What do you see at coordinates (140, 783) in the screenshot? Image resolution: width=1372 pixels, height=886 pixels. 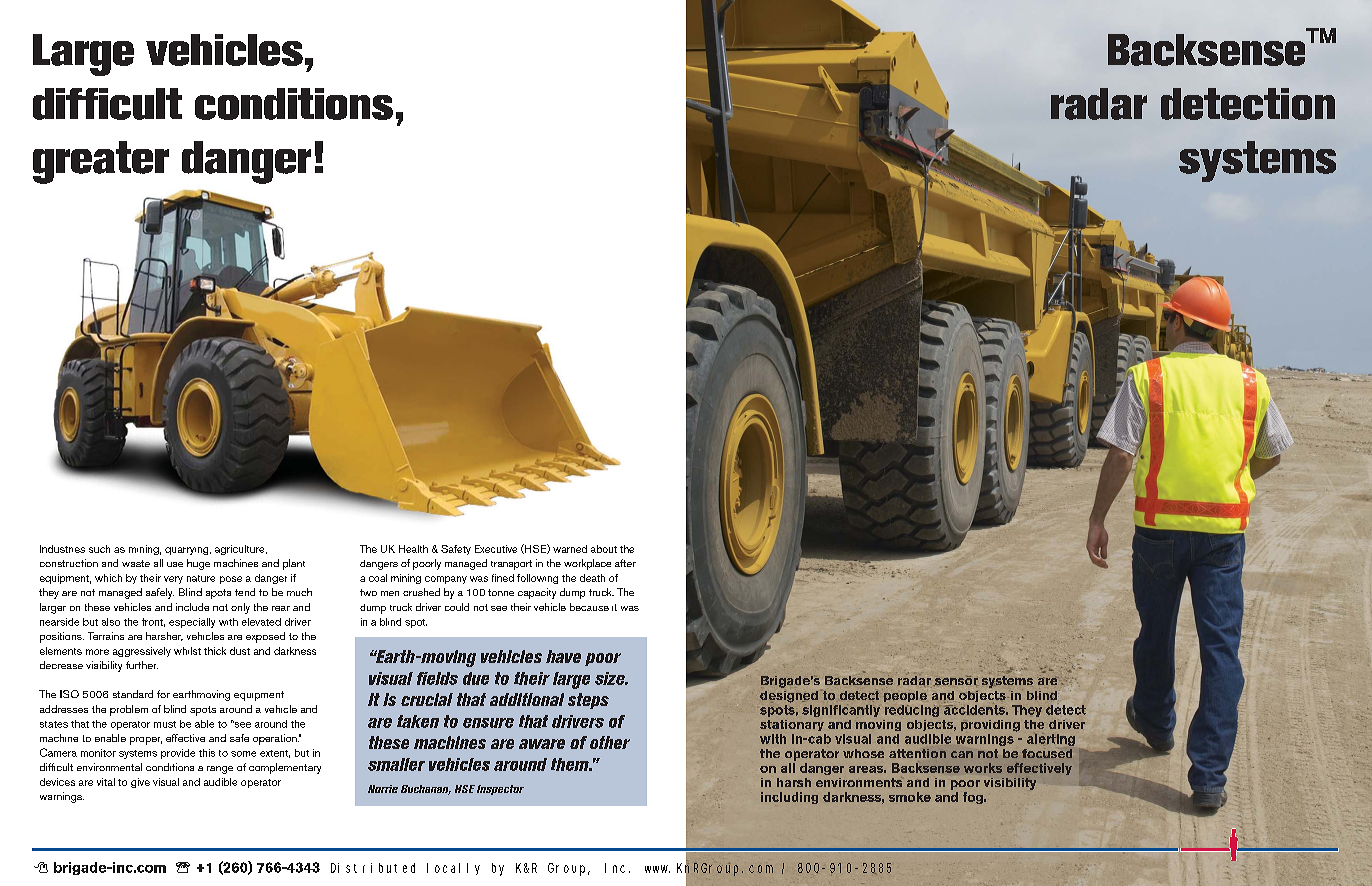 I see `give` at bounding box center [140, 783].
